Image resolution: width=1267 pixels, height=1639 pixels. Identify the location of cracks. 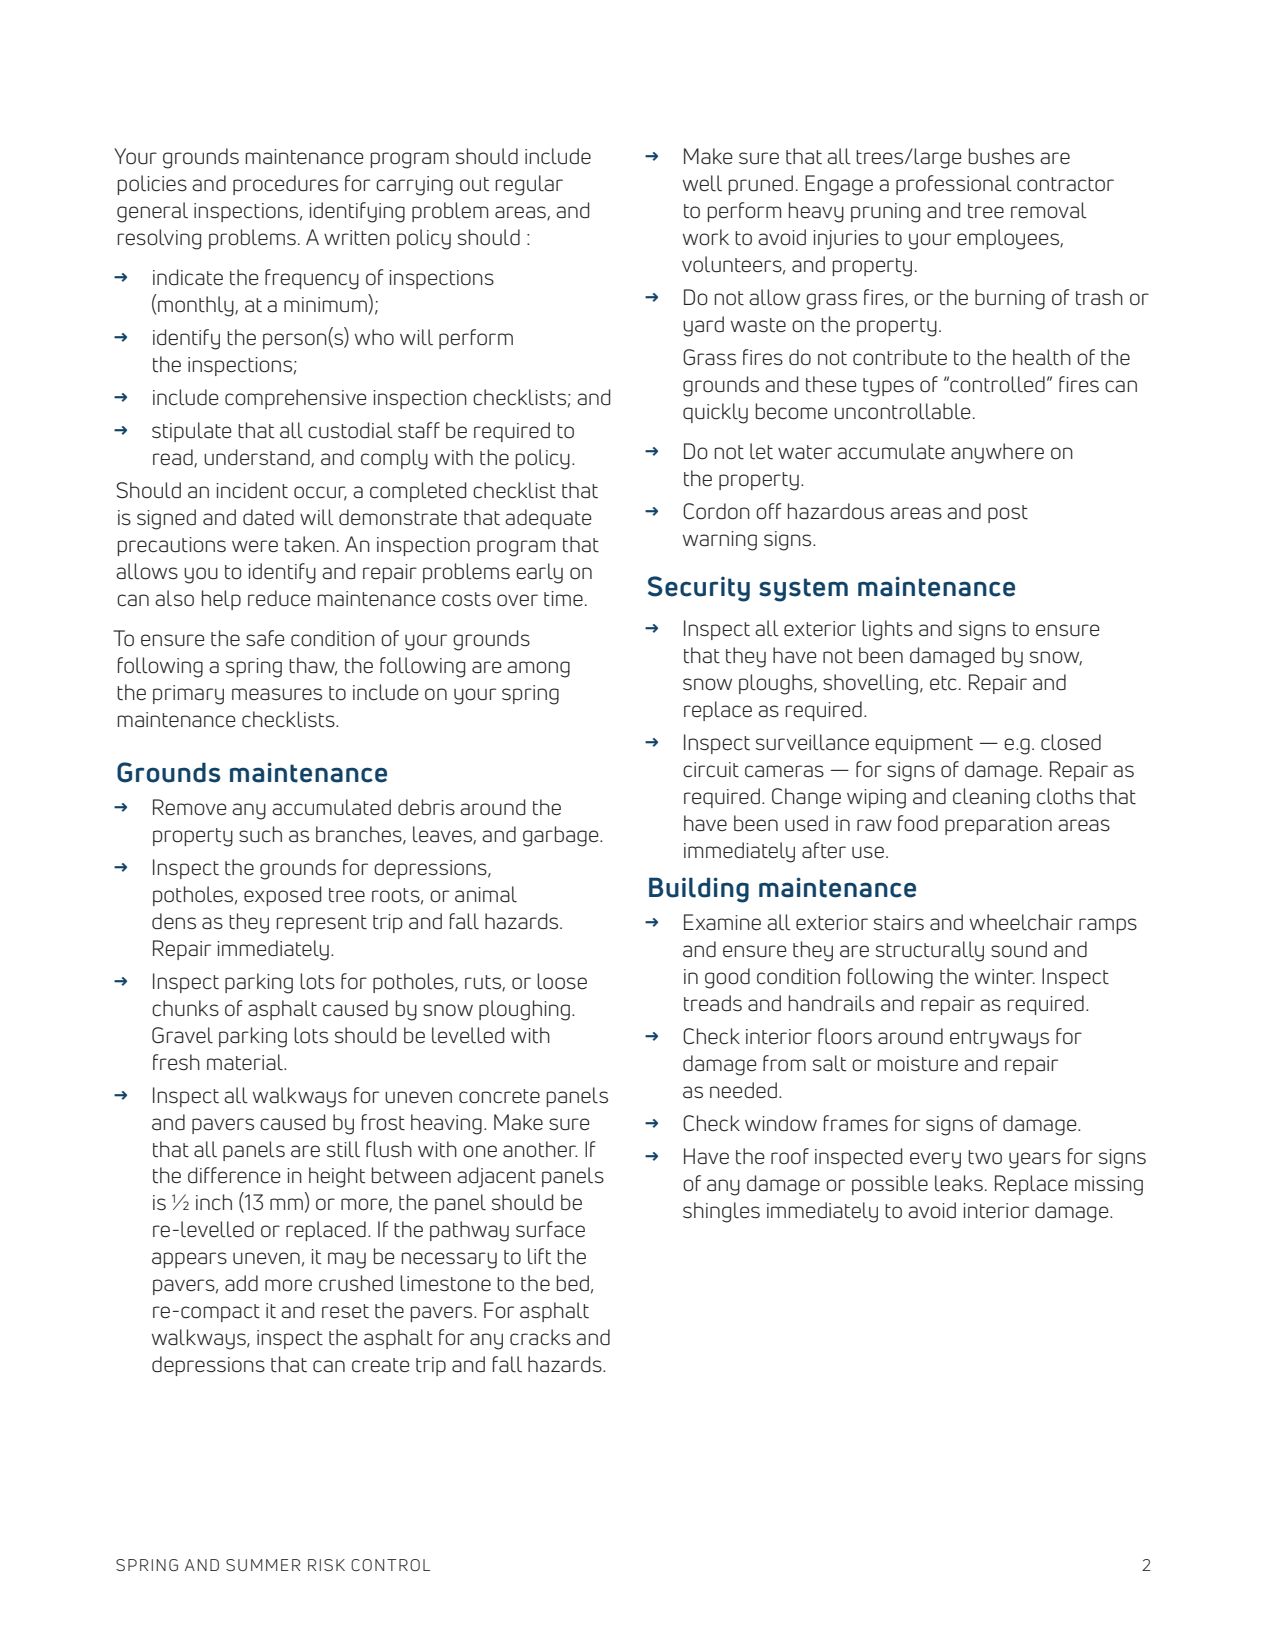
(540, 1337).
